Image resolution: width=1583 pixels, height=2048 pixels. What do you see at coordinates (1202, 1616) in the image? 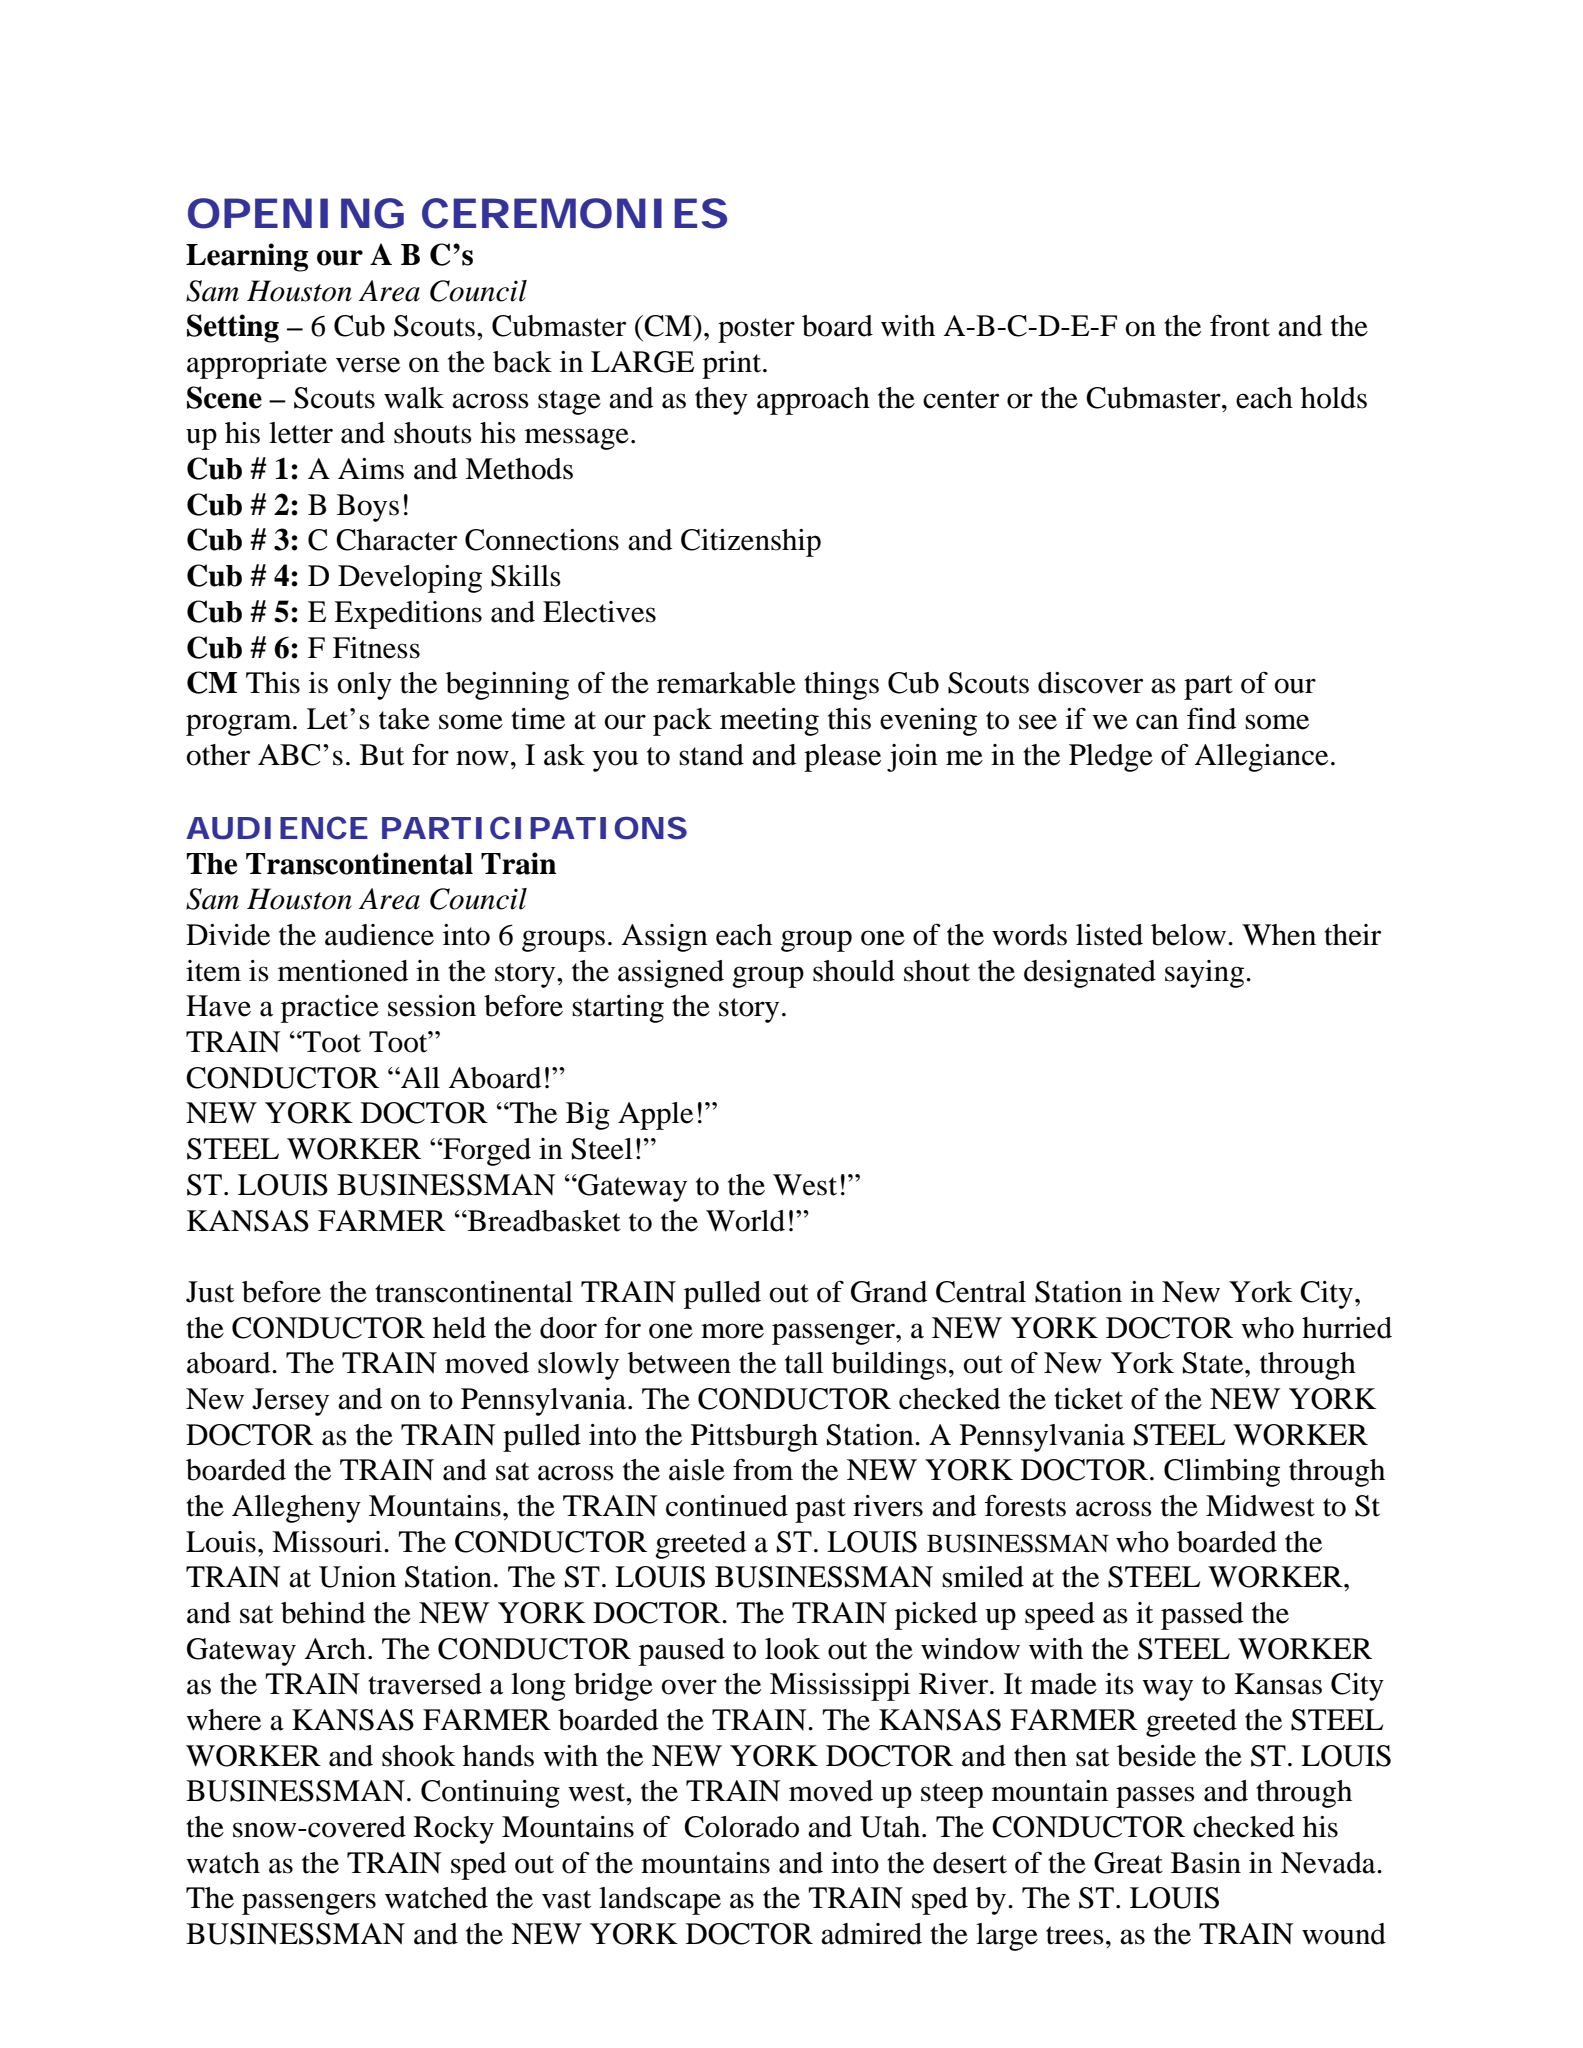
I see `passed` at bounding box center [1202, 1616].
